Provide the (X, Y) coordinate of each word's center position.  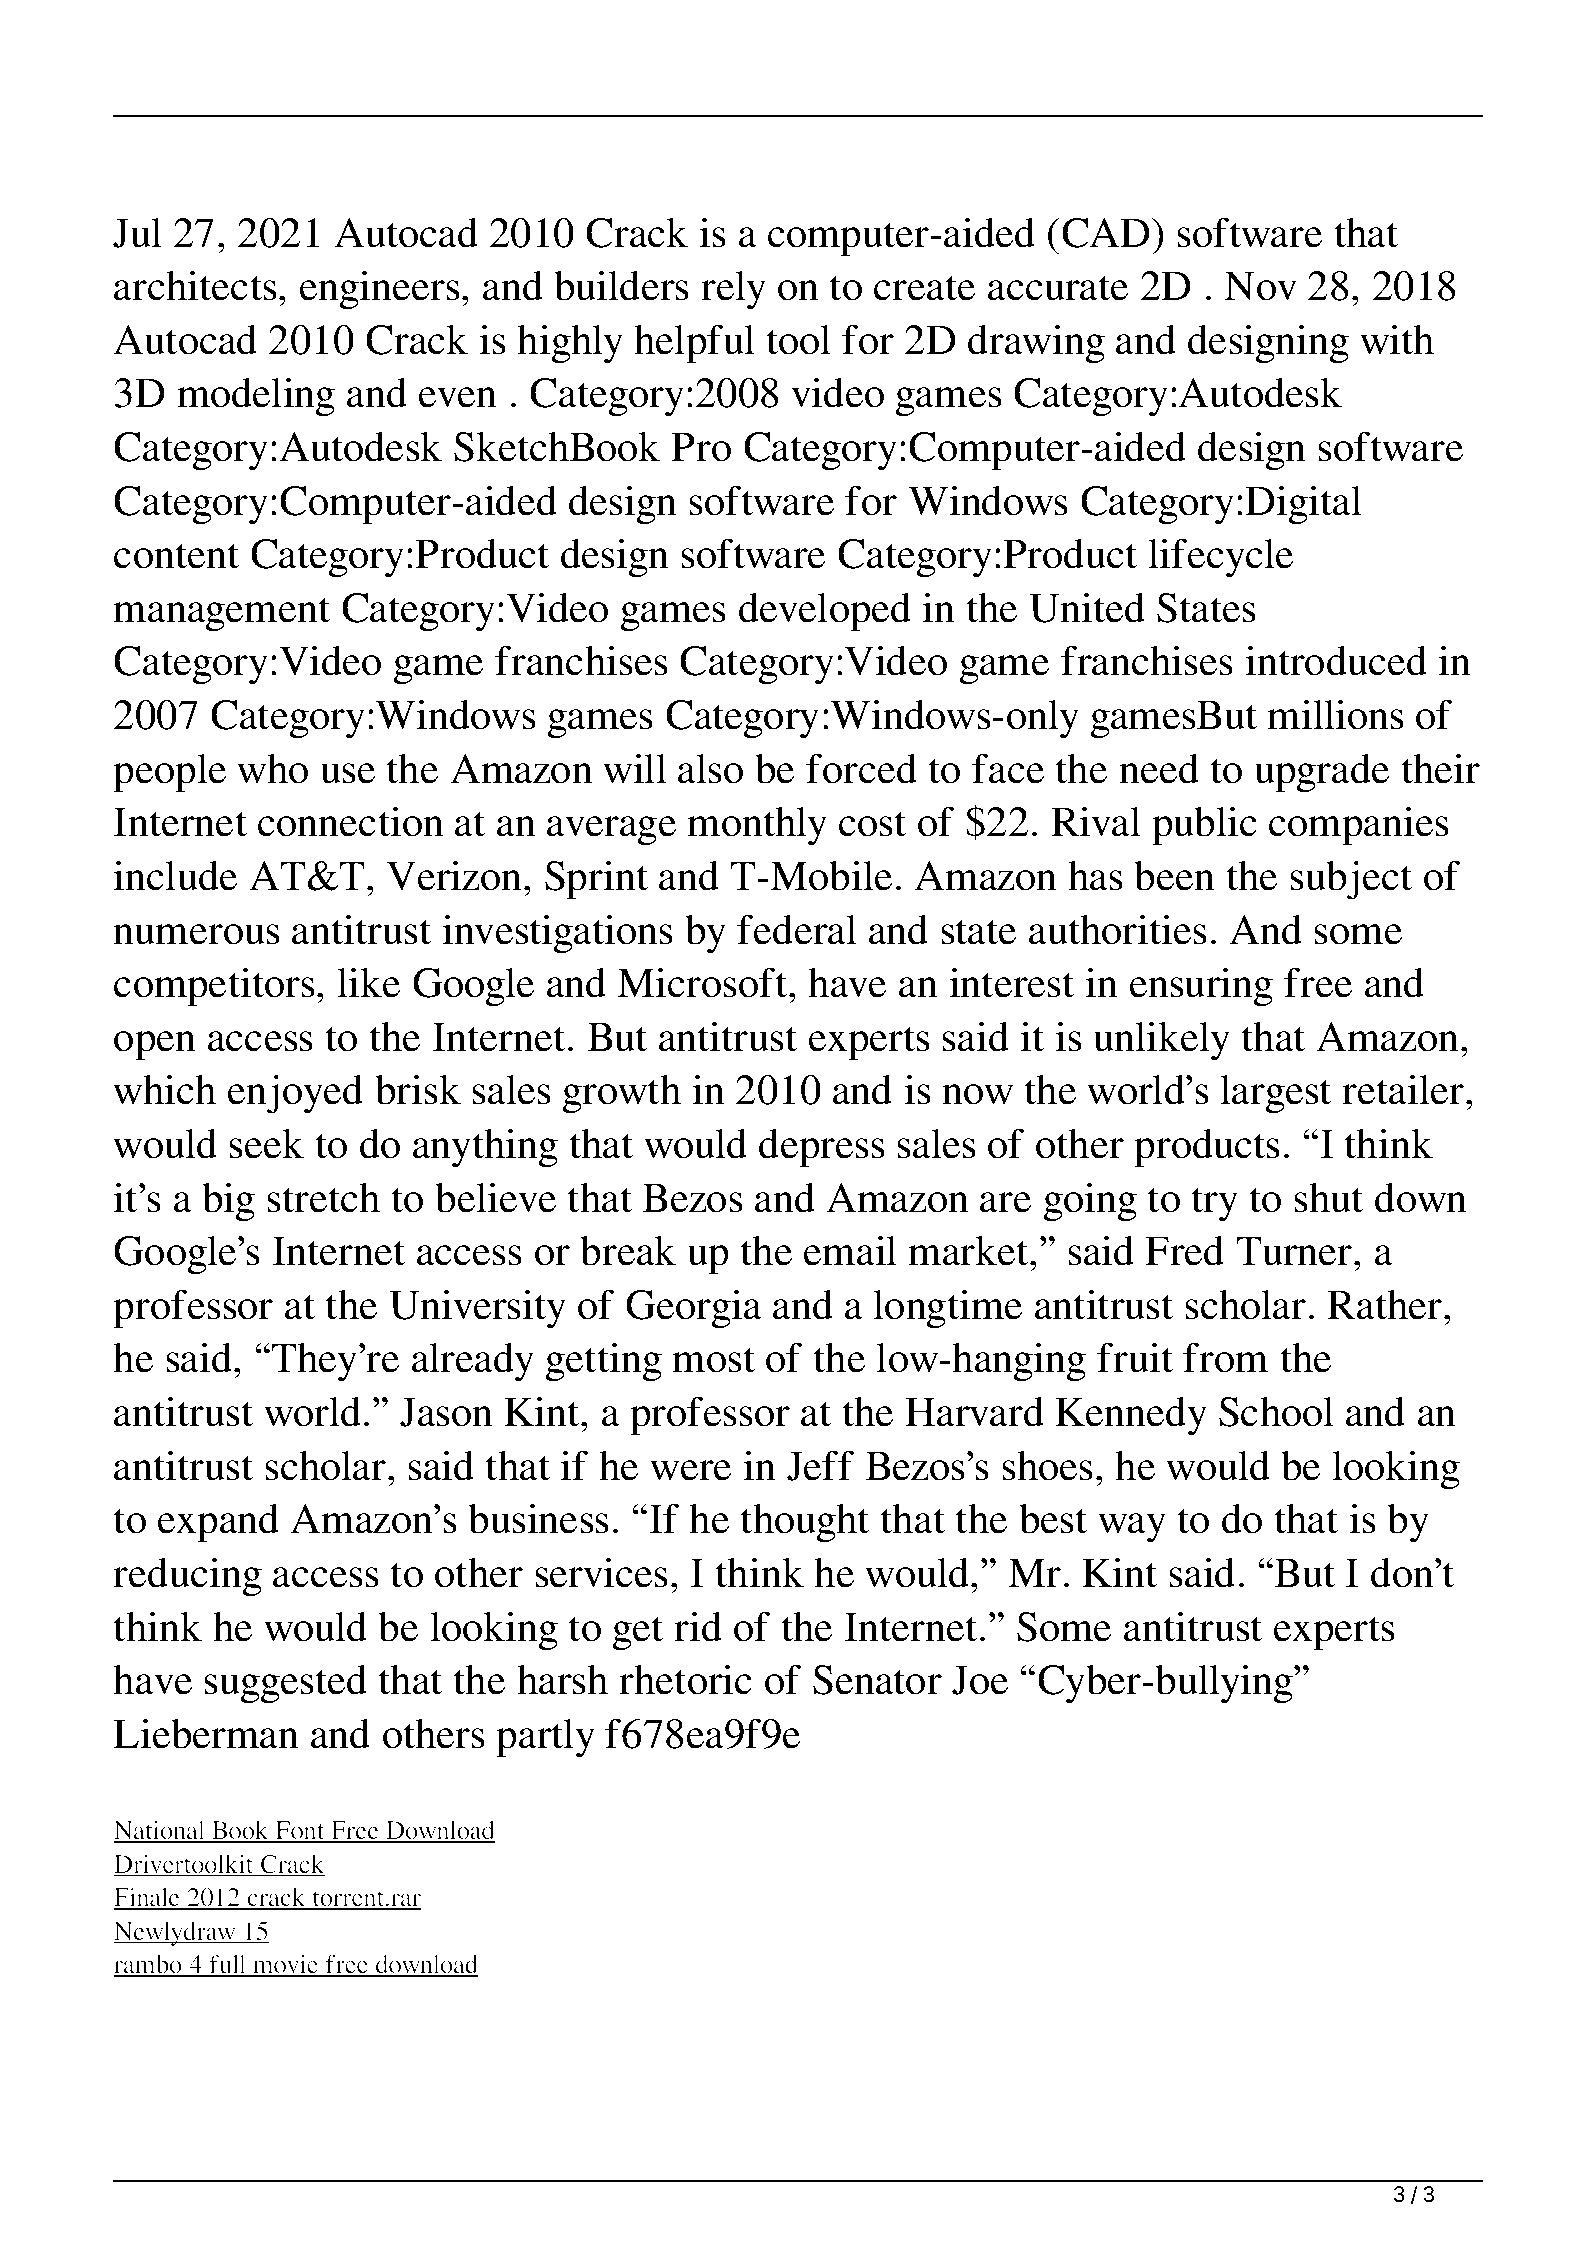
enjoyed (295, 1094)
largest (1275, 1094)
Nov (1260, 286)
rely (733, 290)
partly (545, 1738)
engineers (379, 290)
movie (286, 1966)
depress (821, 1148)
